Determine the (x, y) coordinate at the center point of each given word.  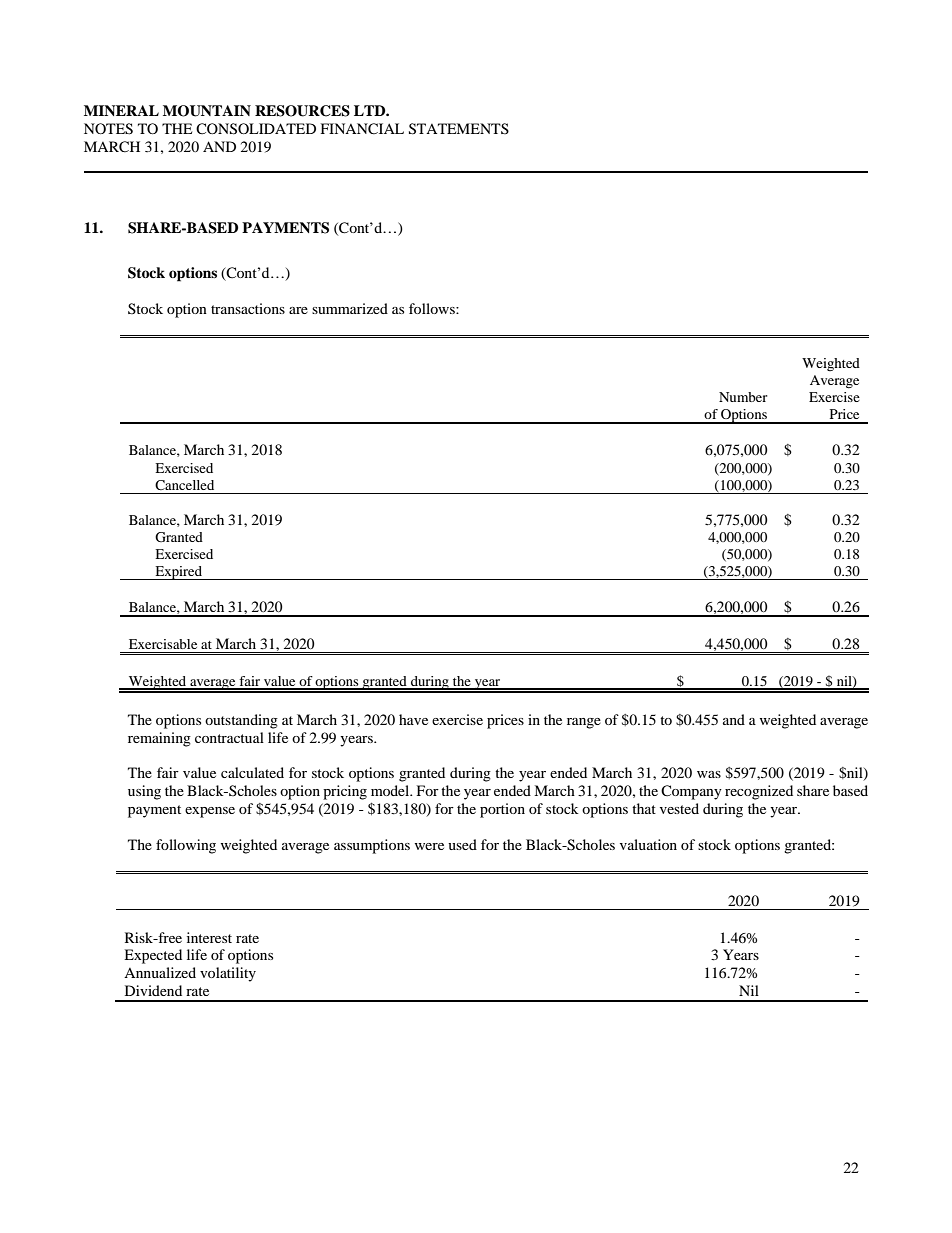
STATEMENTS (459, 129)
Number (743, 397)
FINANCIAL (362, 129)
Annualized (160, 972)
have (413, 719)
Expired (178, 573)
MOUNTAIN (207, 111)
